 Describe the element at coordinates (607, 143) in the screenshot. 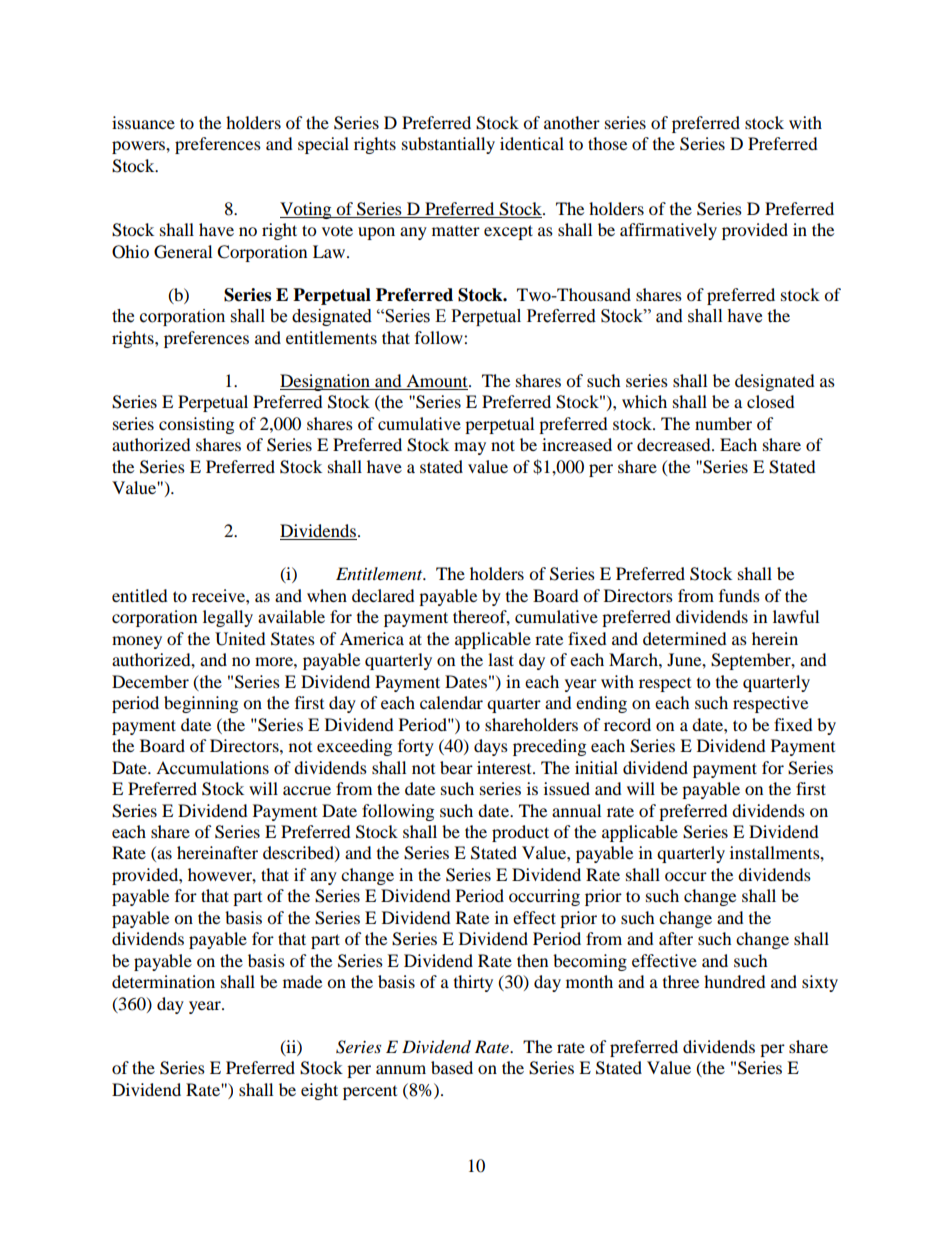

I see `those` at that location.
